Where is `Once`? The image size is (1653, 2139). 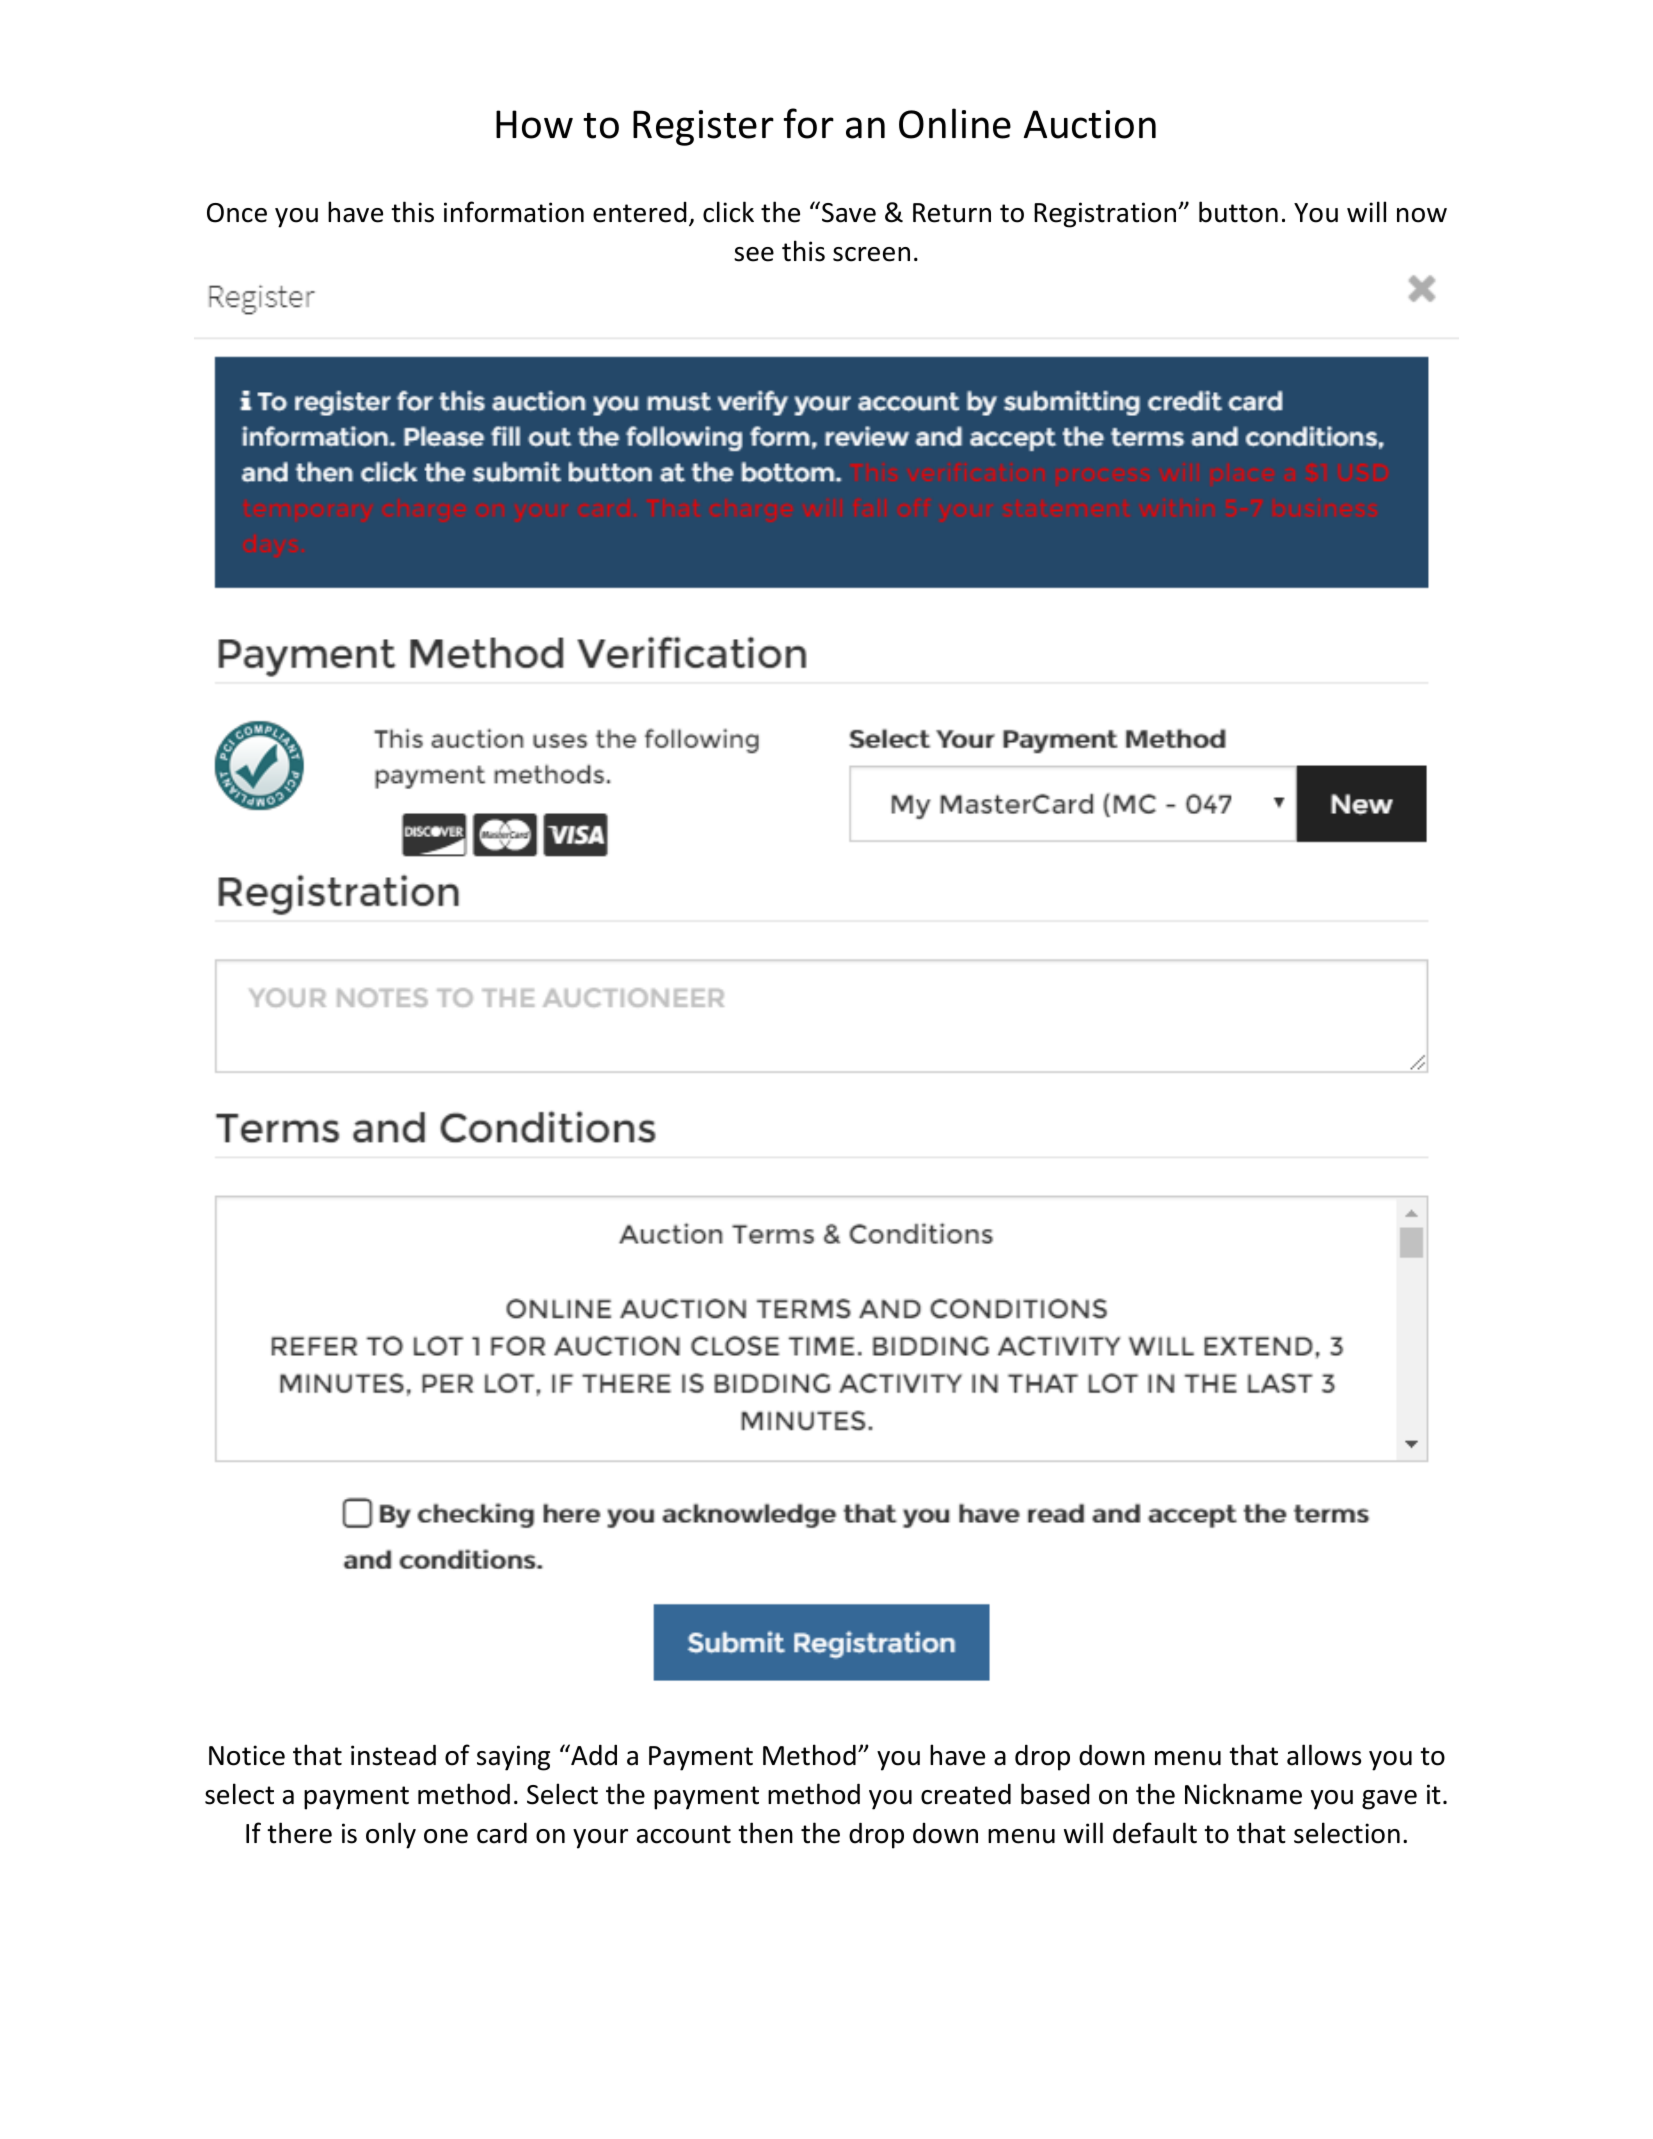
Once is located at coordinates (237, 213).
